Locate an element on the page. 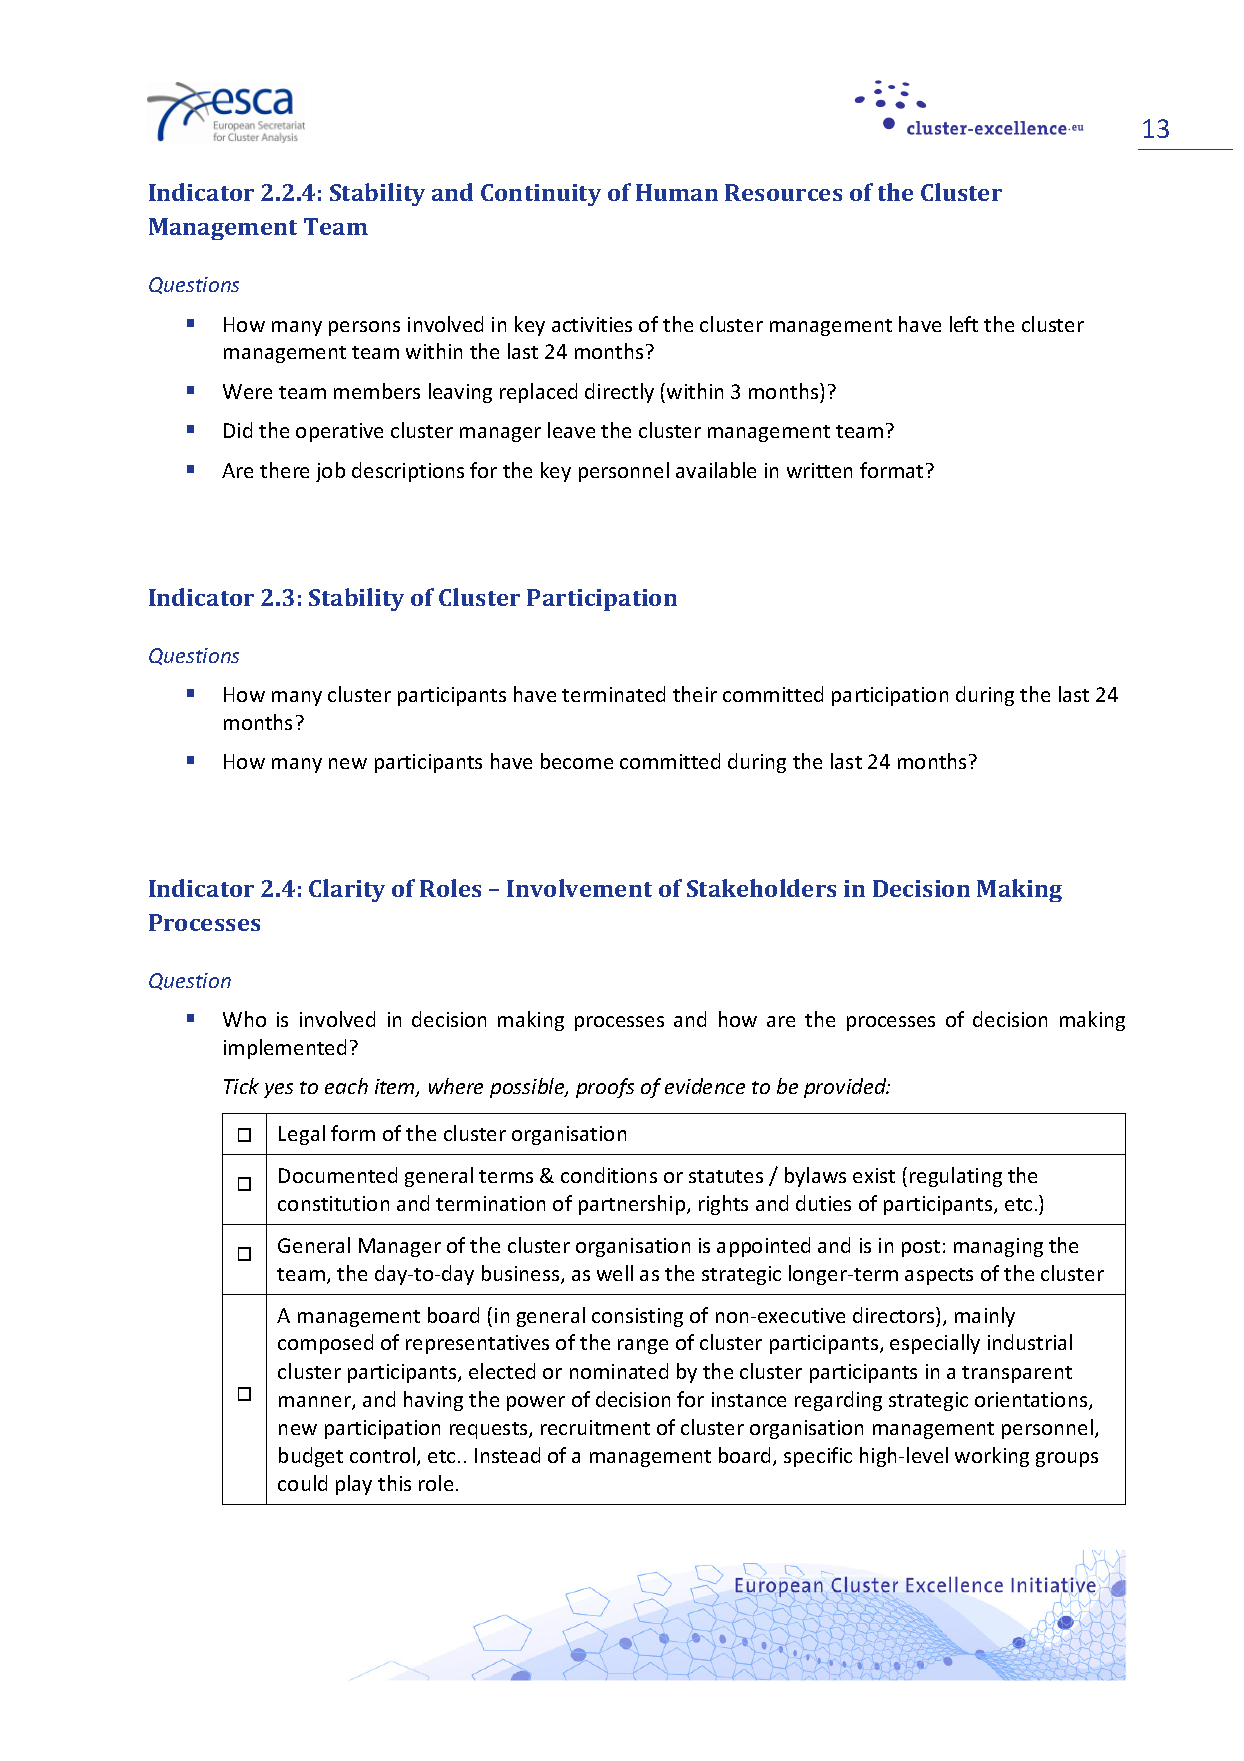 Image resolution: width=1244 pixels, height=1761 pixels. persons is located at coordinates (364, 328).
